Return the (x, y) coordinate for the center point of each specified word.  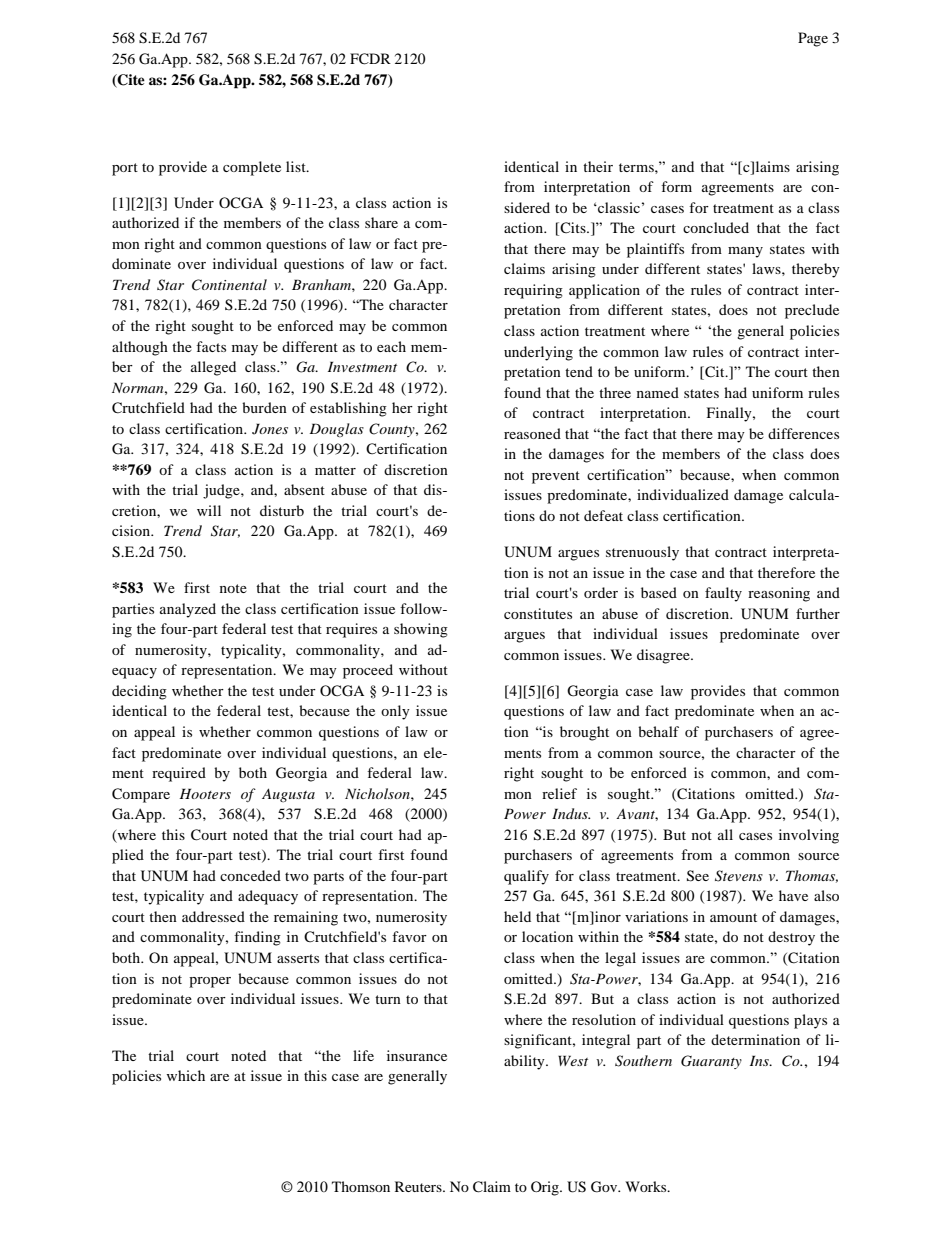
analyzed (188, 610)
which (186, 1075)
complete (252, 168)
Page (813, 39)
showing (421, 630)
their (598, 166)
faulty (723, 594)
